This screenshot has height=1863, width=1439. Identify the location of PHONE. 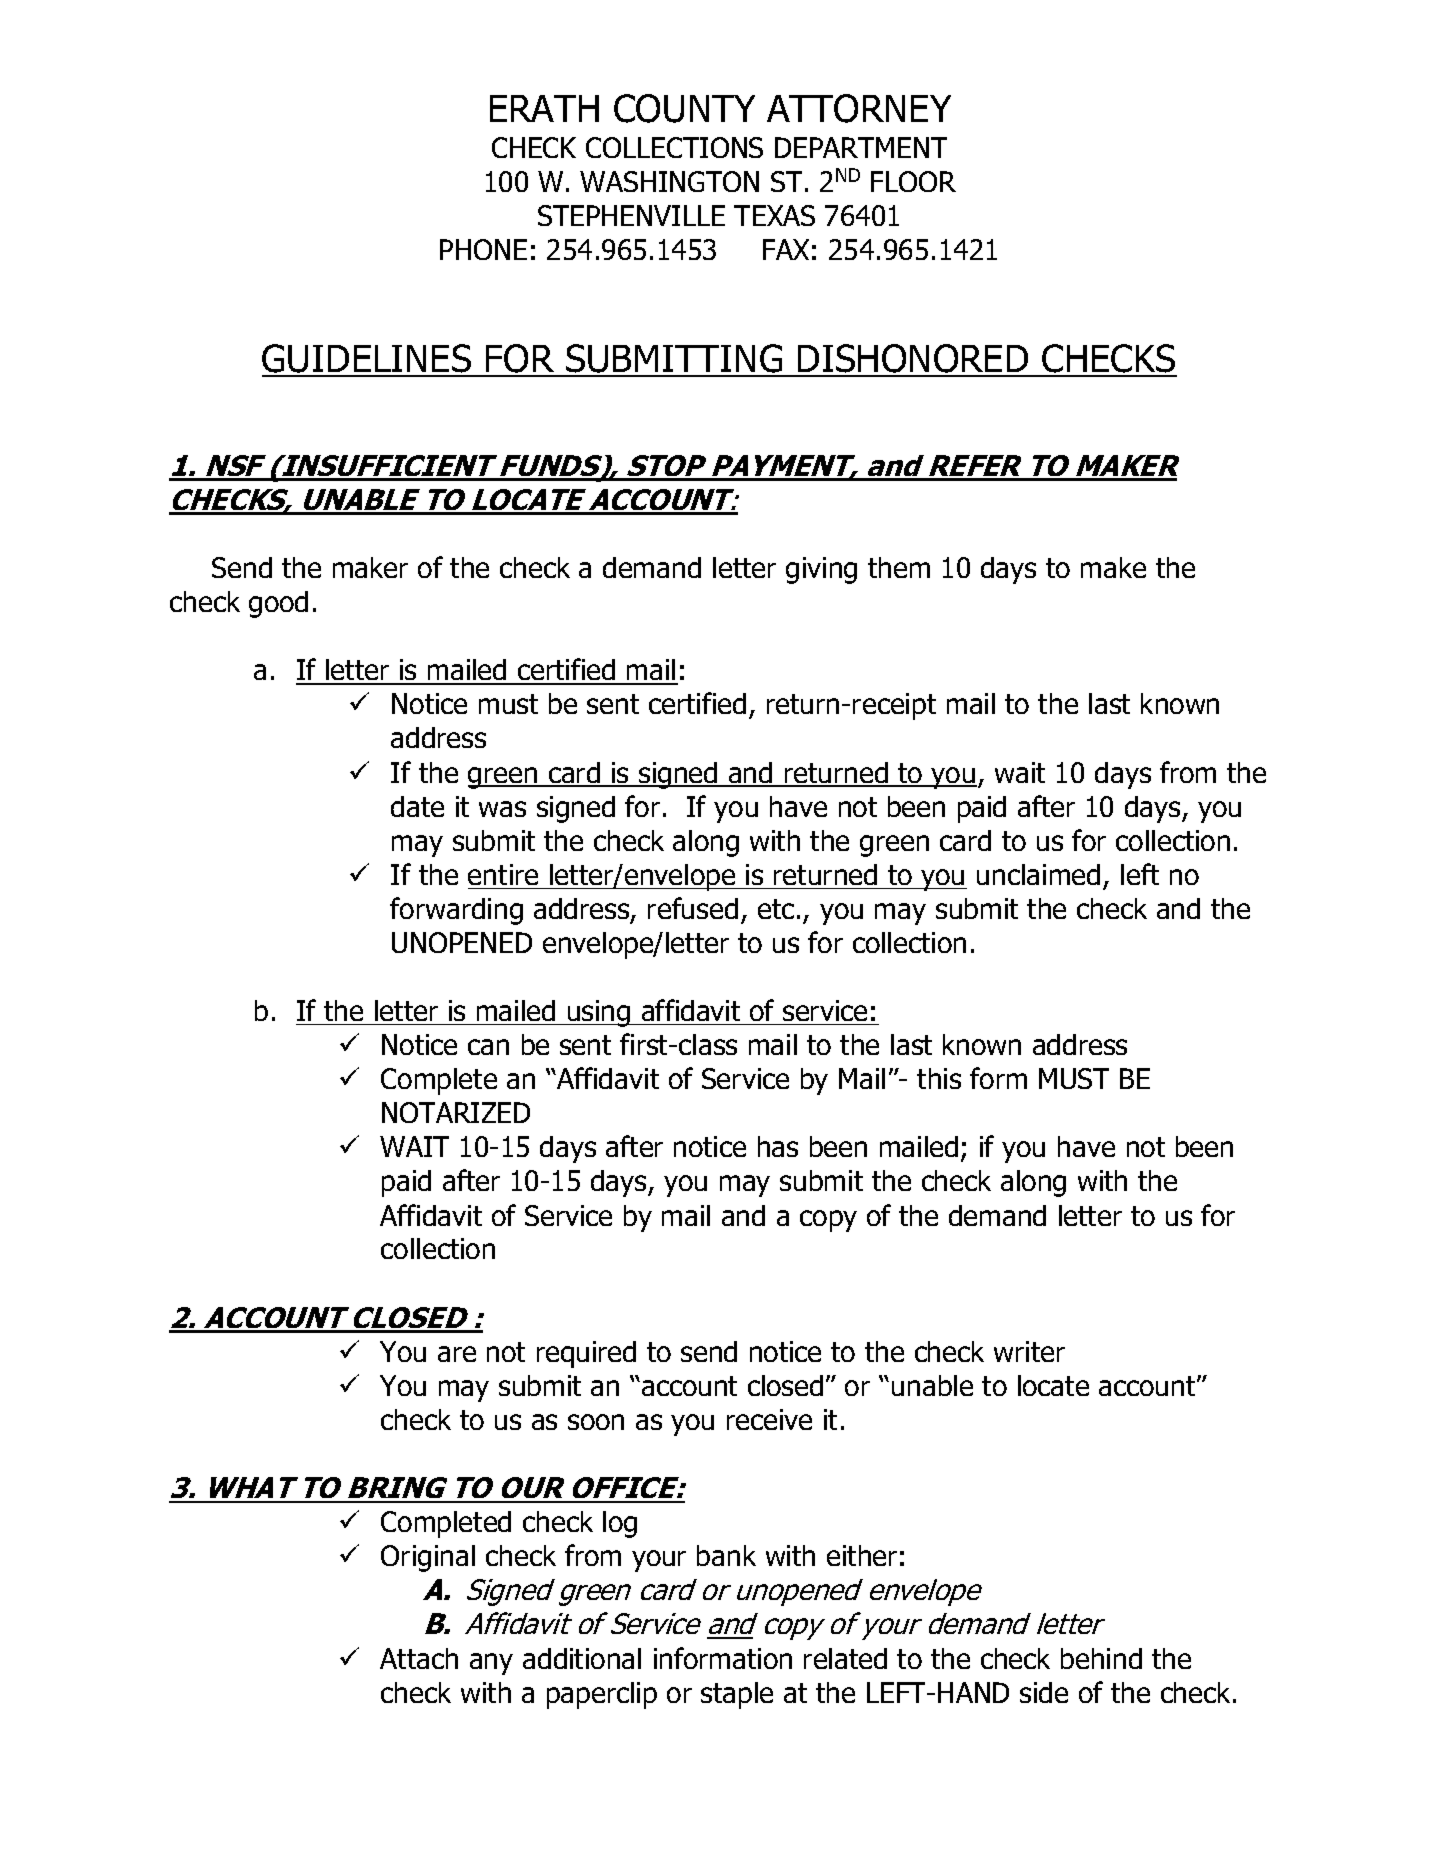
(483, 249).
